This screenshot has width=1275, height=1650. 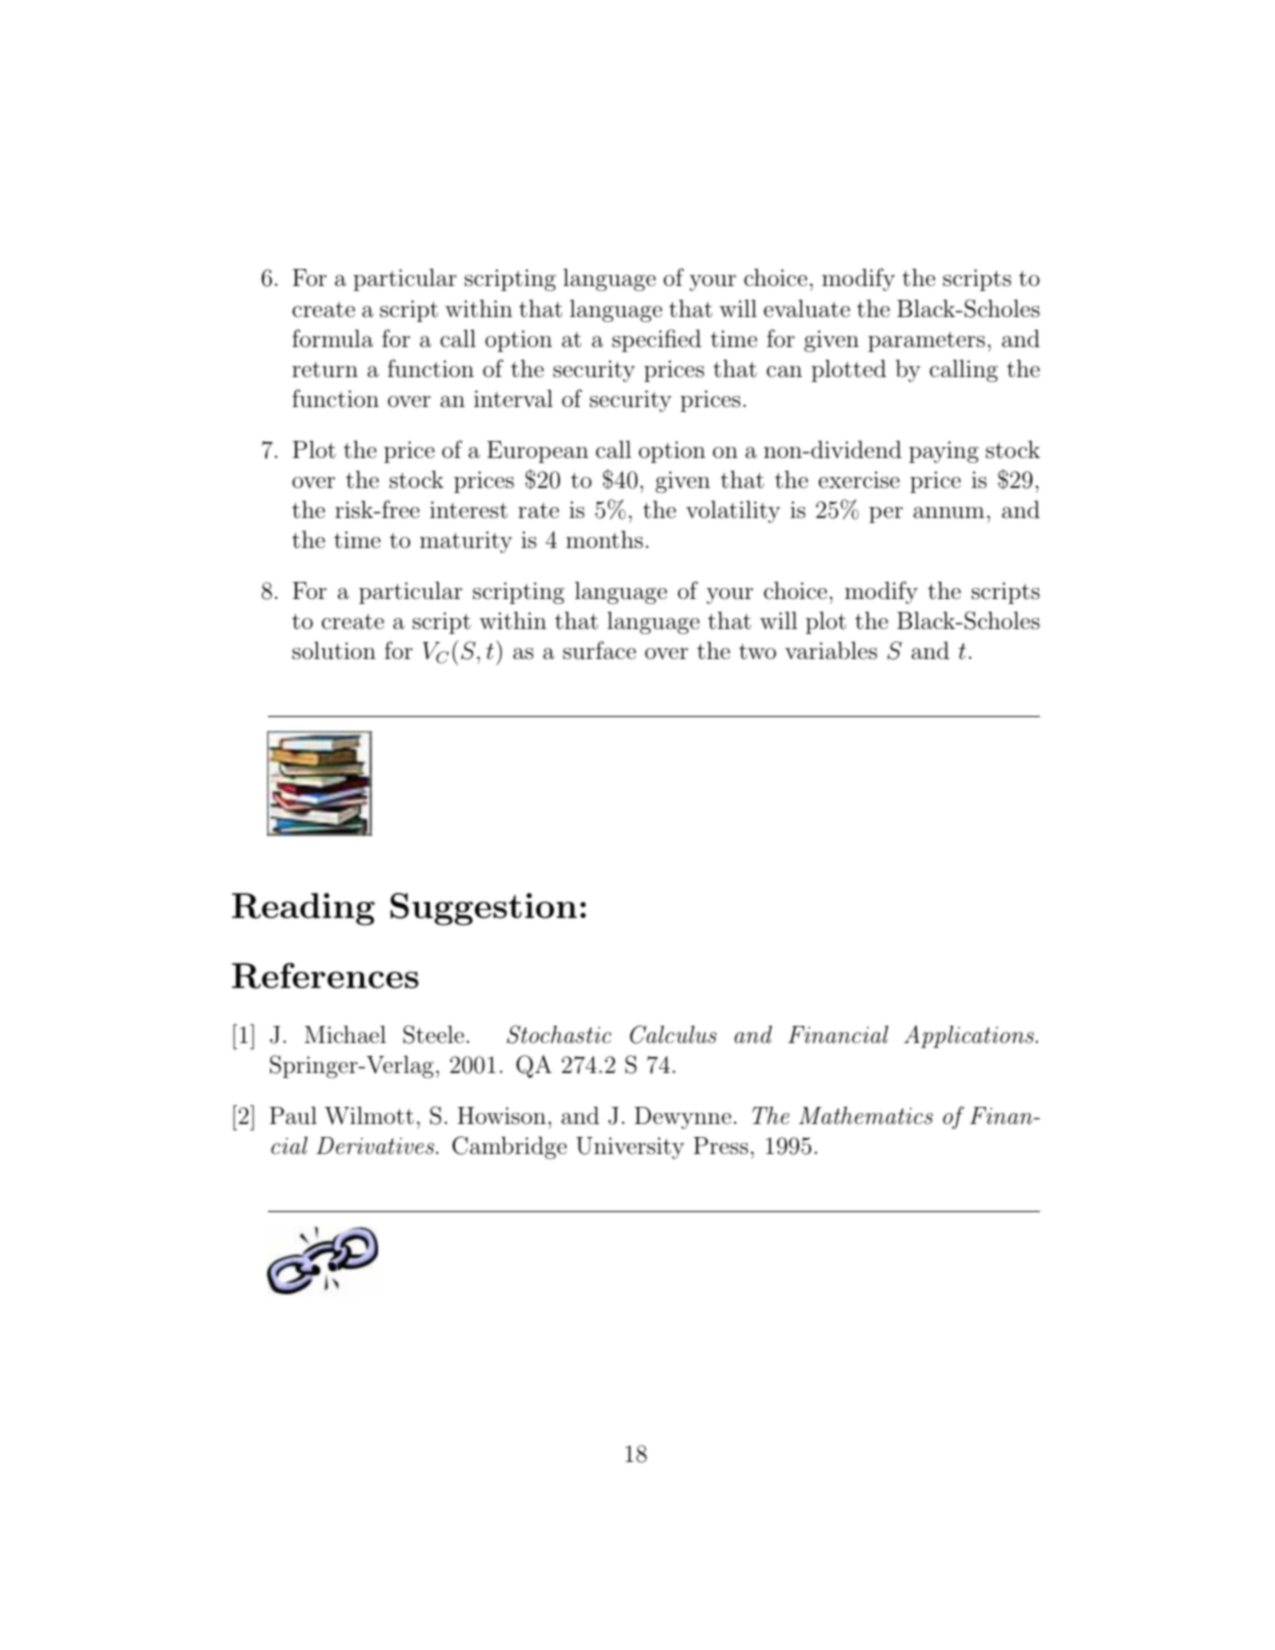 What do you see at coordinates (303, 909) in the screenshot?
I see `Reading` at bounding box center [303, 909].
